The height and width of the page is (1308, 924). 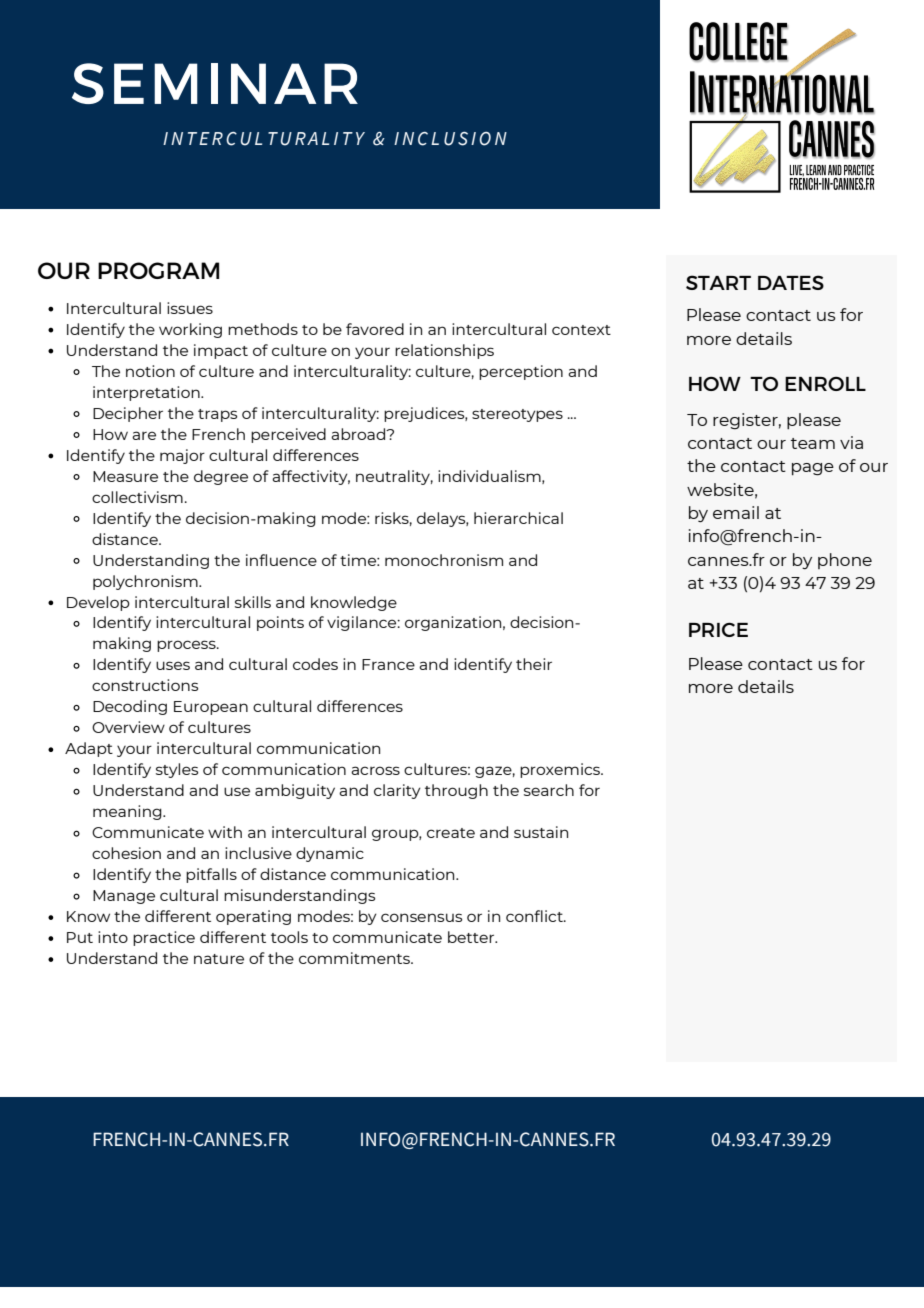 What do you see at coordinates (144, 435) in the page?
I see `are` at bounding box center [144, 435].
